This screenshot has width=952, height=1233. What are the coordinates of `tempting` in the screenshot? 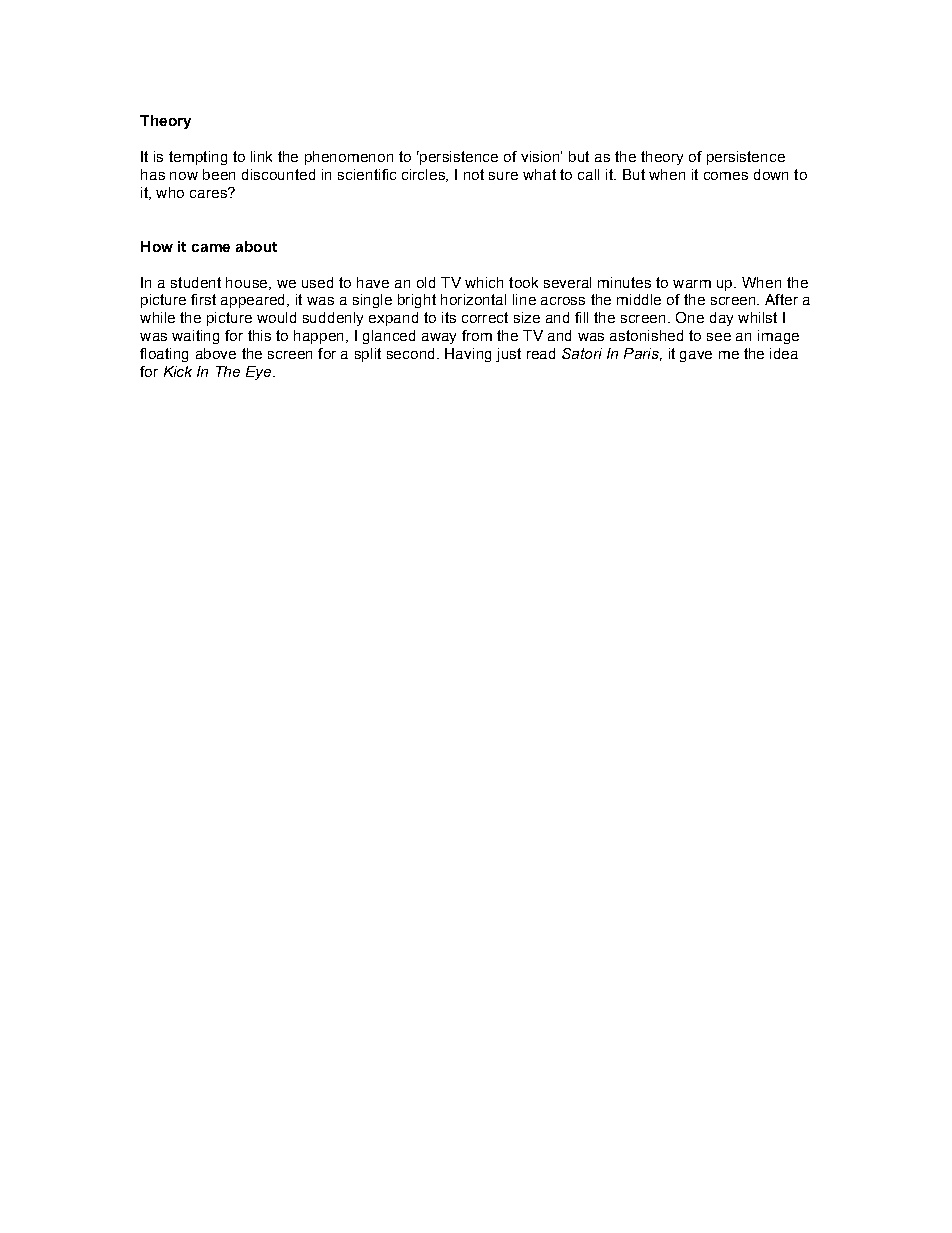 It's located at (198, 158).
